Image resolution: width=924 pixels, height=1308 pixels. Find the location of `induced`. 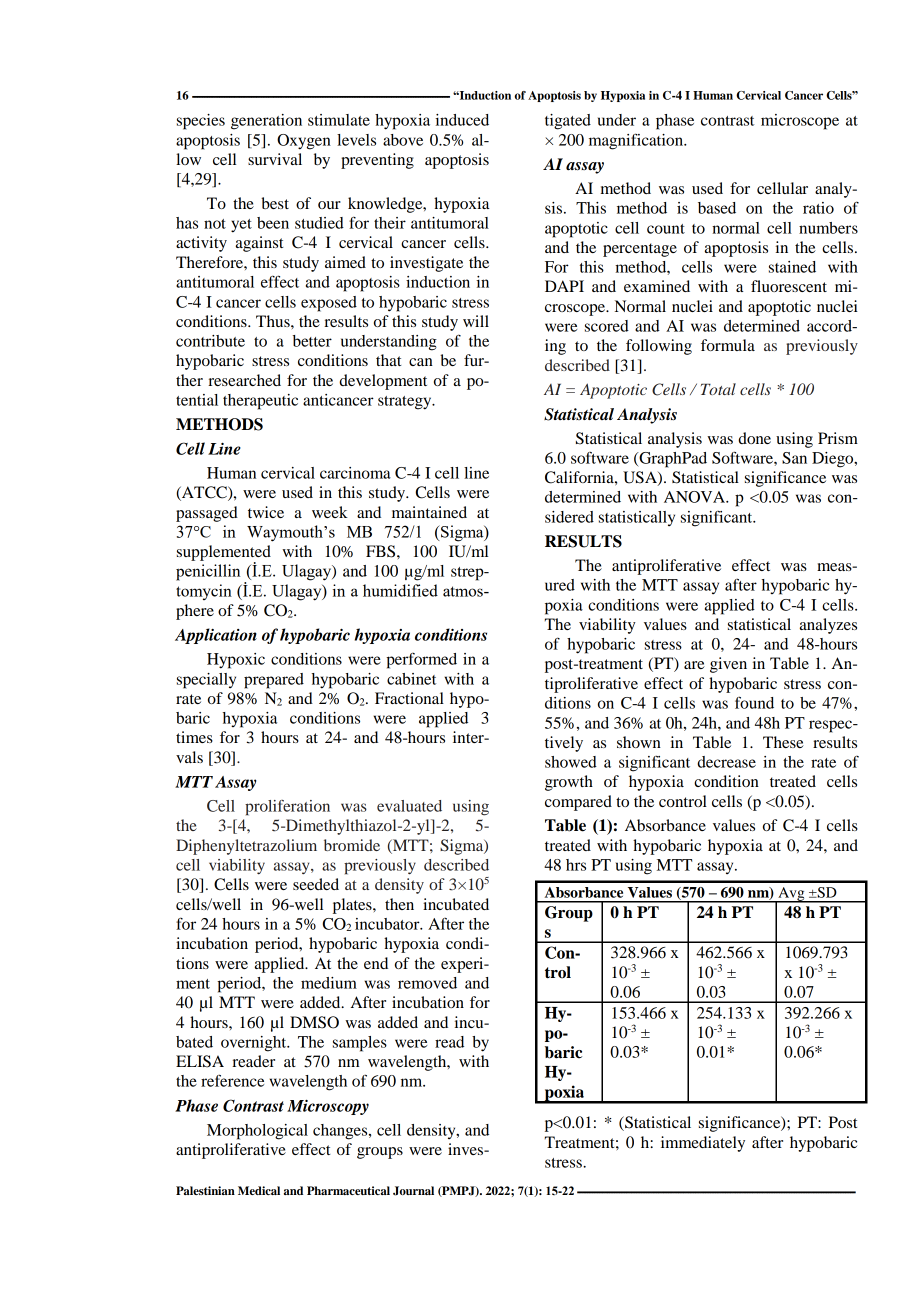

induced is located at coordinates (462, 120).
